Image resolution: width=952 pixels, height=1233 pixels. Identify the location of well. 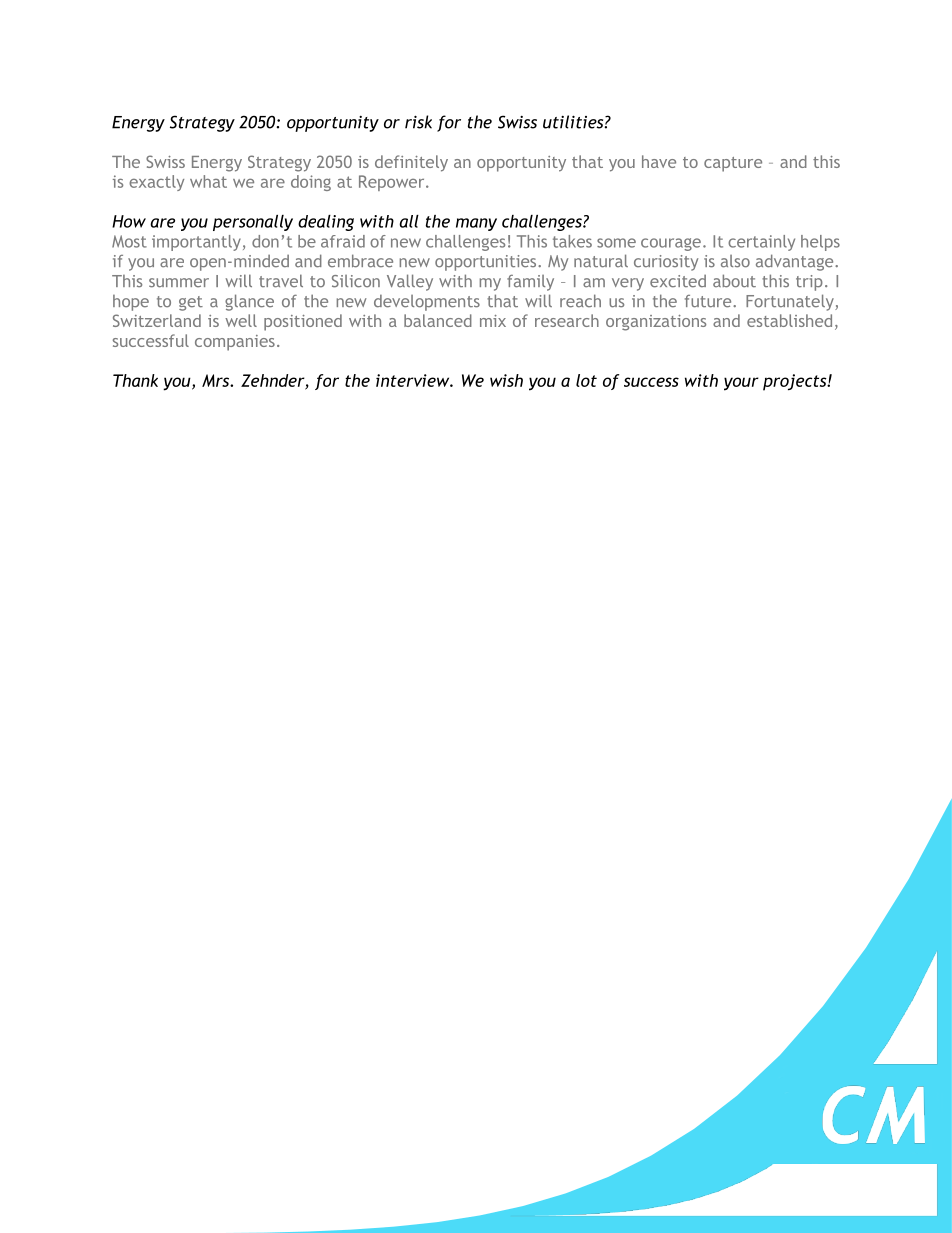
(241, 320).
